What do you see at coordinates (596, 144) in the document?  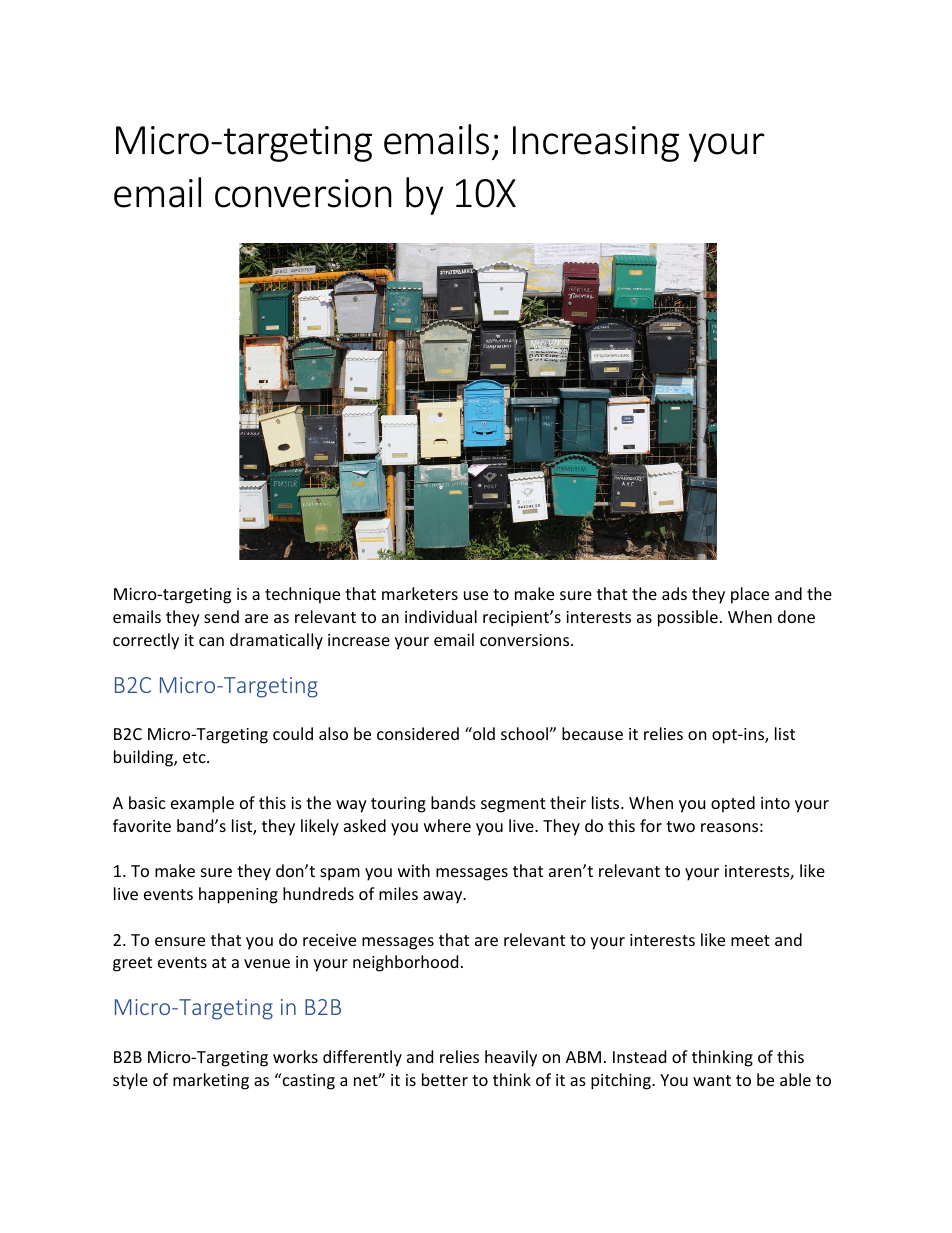 I see `Increasing` at bounding box center [596, 144].
